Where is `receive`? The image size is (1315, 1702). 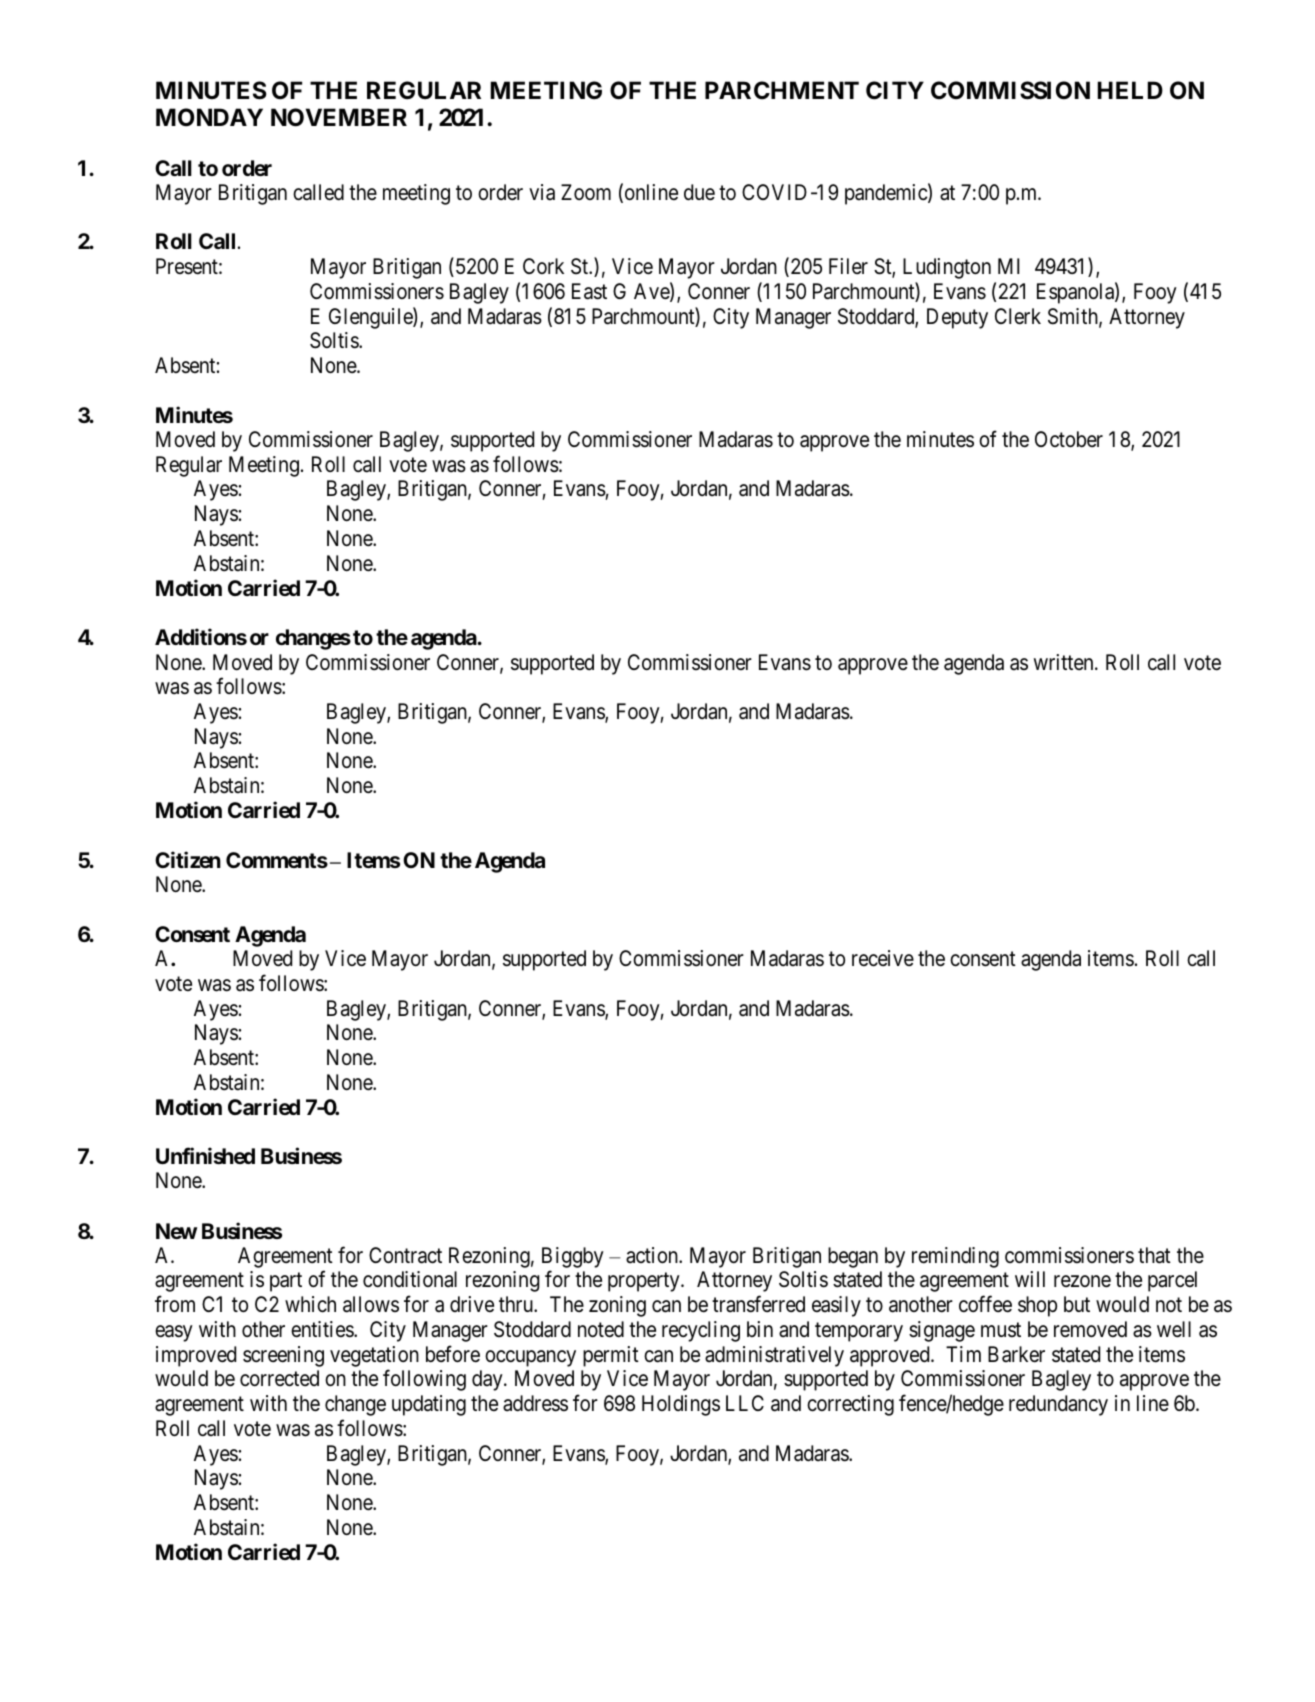 receive is located at coordinates (883, 958).
